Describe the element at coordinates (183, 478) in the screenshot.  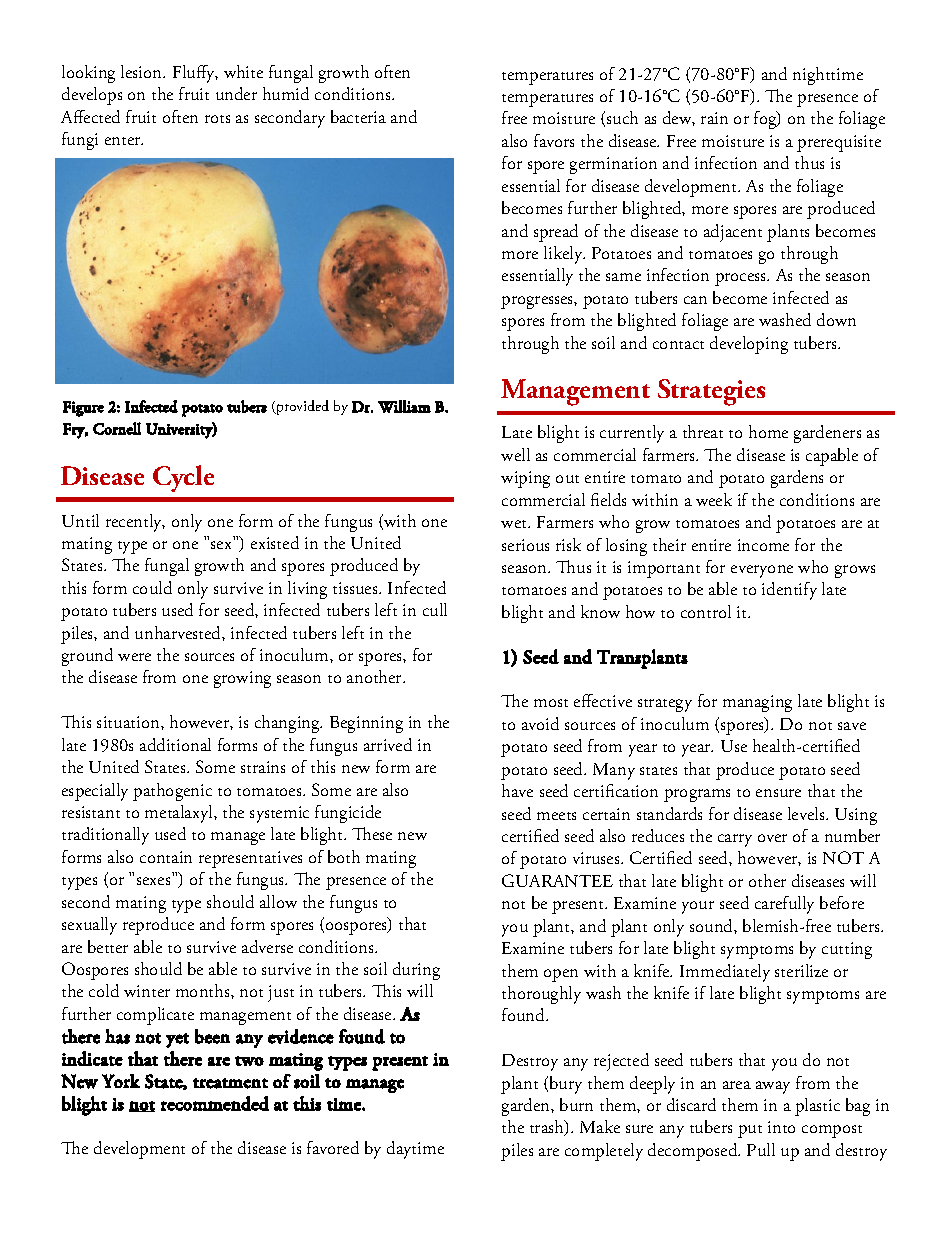
I see `Cycle` at that location.
